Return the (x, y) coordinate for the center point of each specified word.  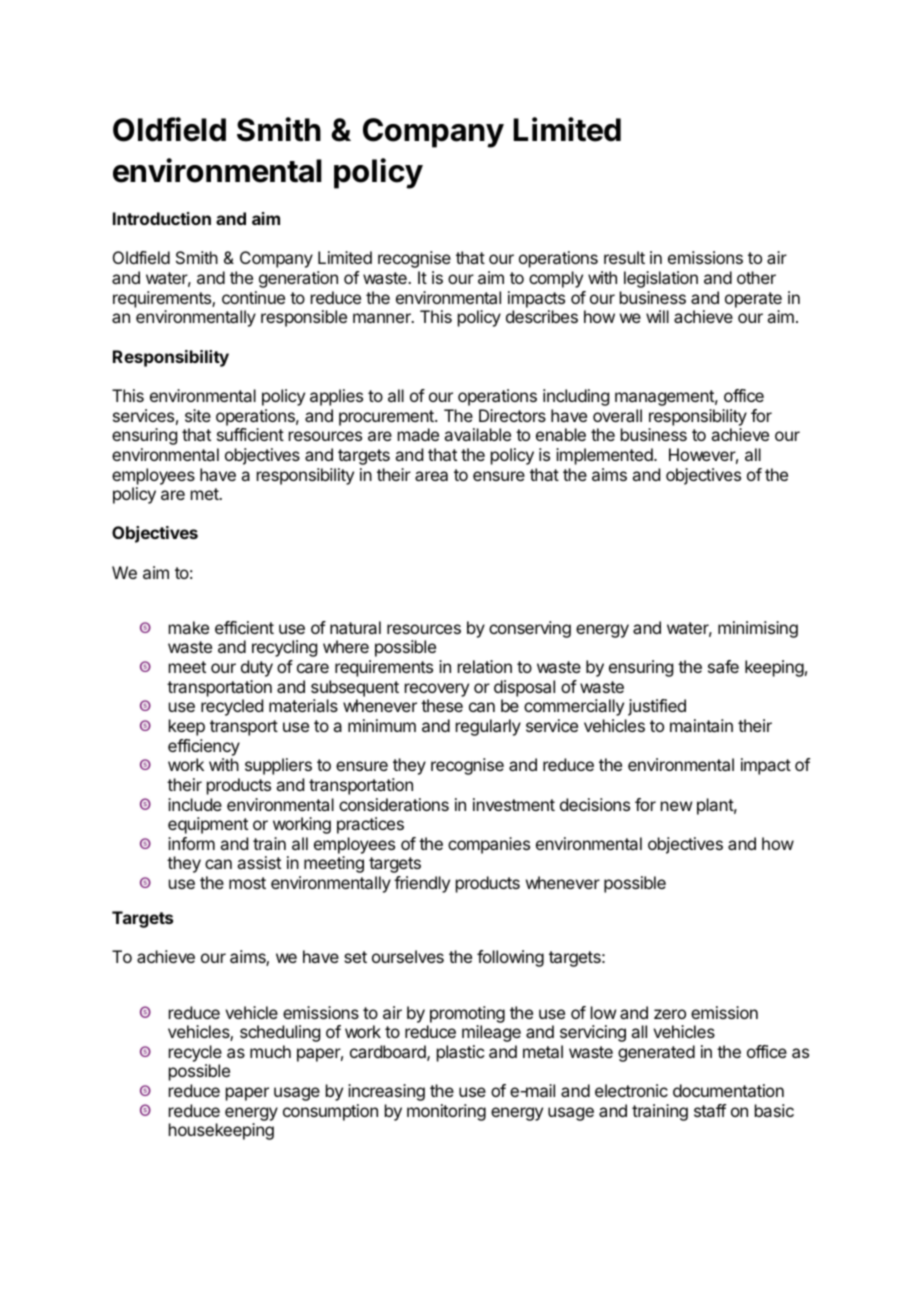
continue (253, 297)
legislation (661, 279)
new (676, 806)
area (431, 476)
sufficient (250, 434)
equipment (208, 825)
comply (556, 279)
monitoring (446, 1112)
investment (514, 804)
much (270, 1051)
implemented (605, 456)
